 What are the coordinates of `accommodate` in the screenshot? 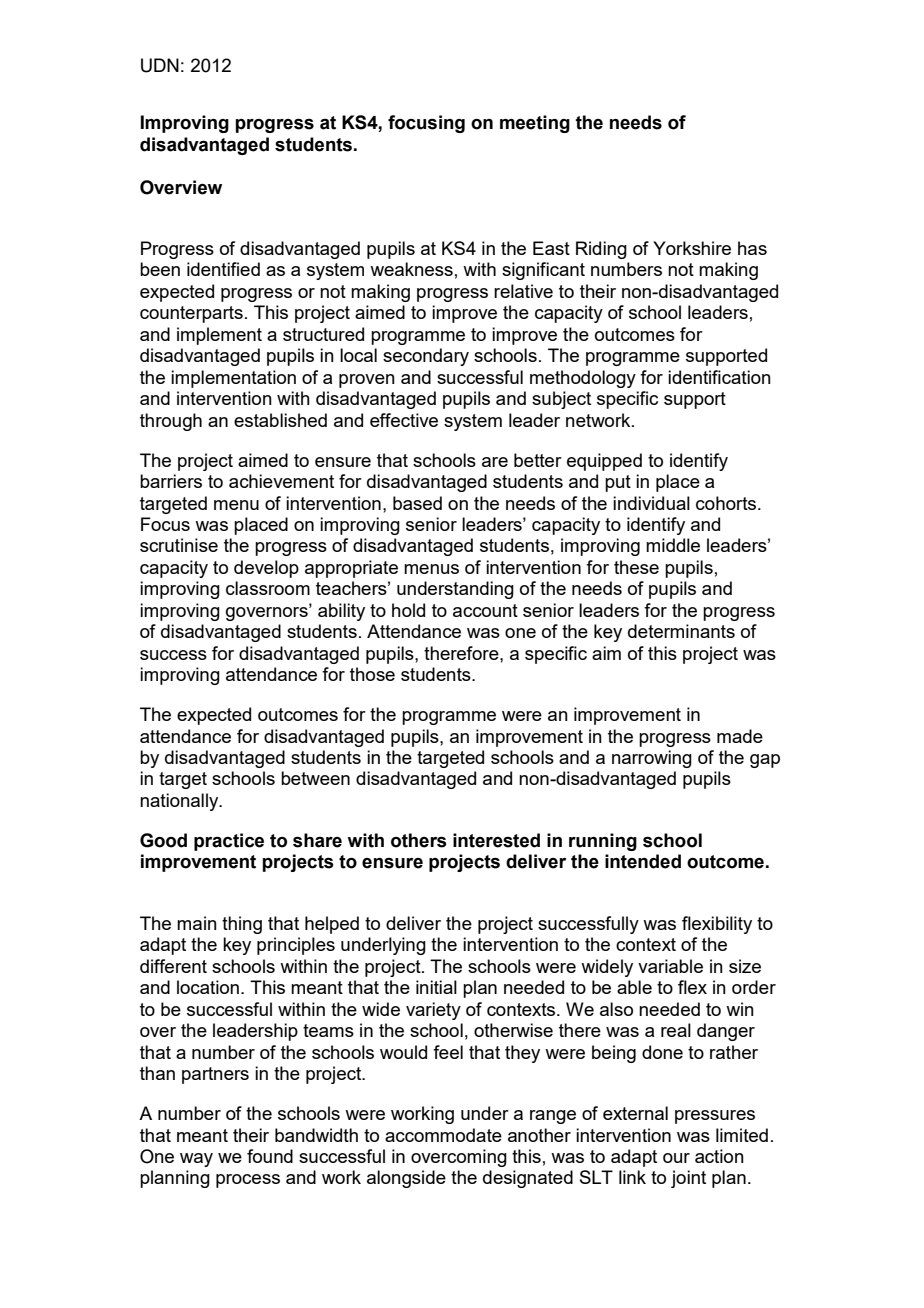 It's located at (443, 1135).
